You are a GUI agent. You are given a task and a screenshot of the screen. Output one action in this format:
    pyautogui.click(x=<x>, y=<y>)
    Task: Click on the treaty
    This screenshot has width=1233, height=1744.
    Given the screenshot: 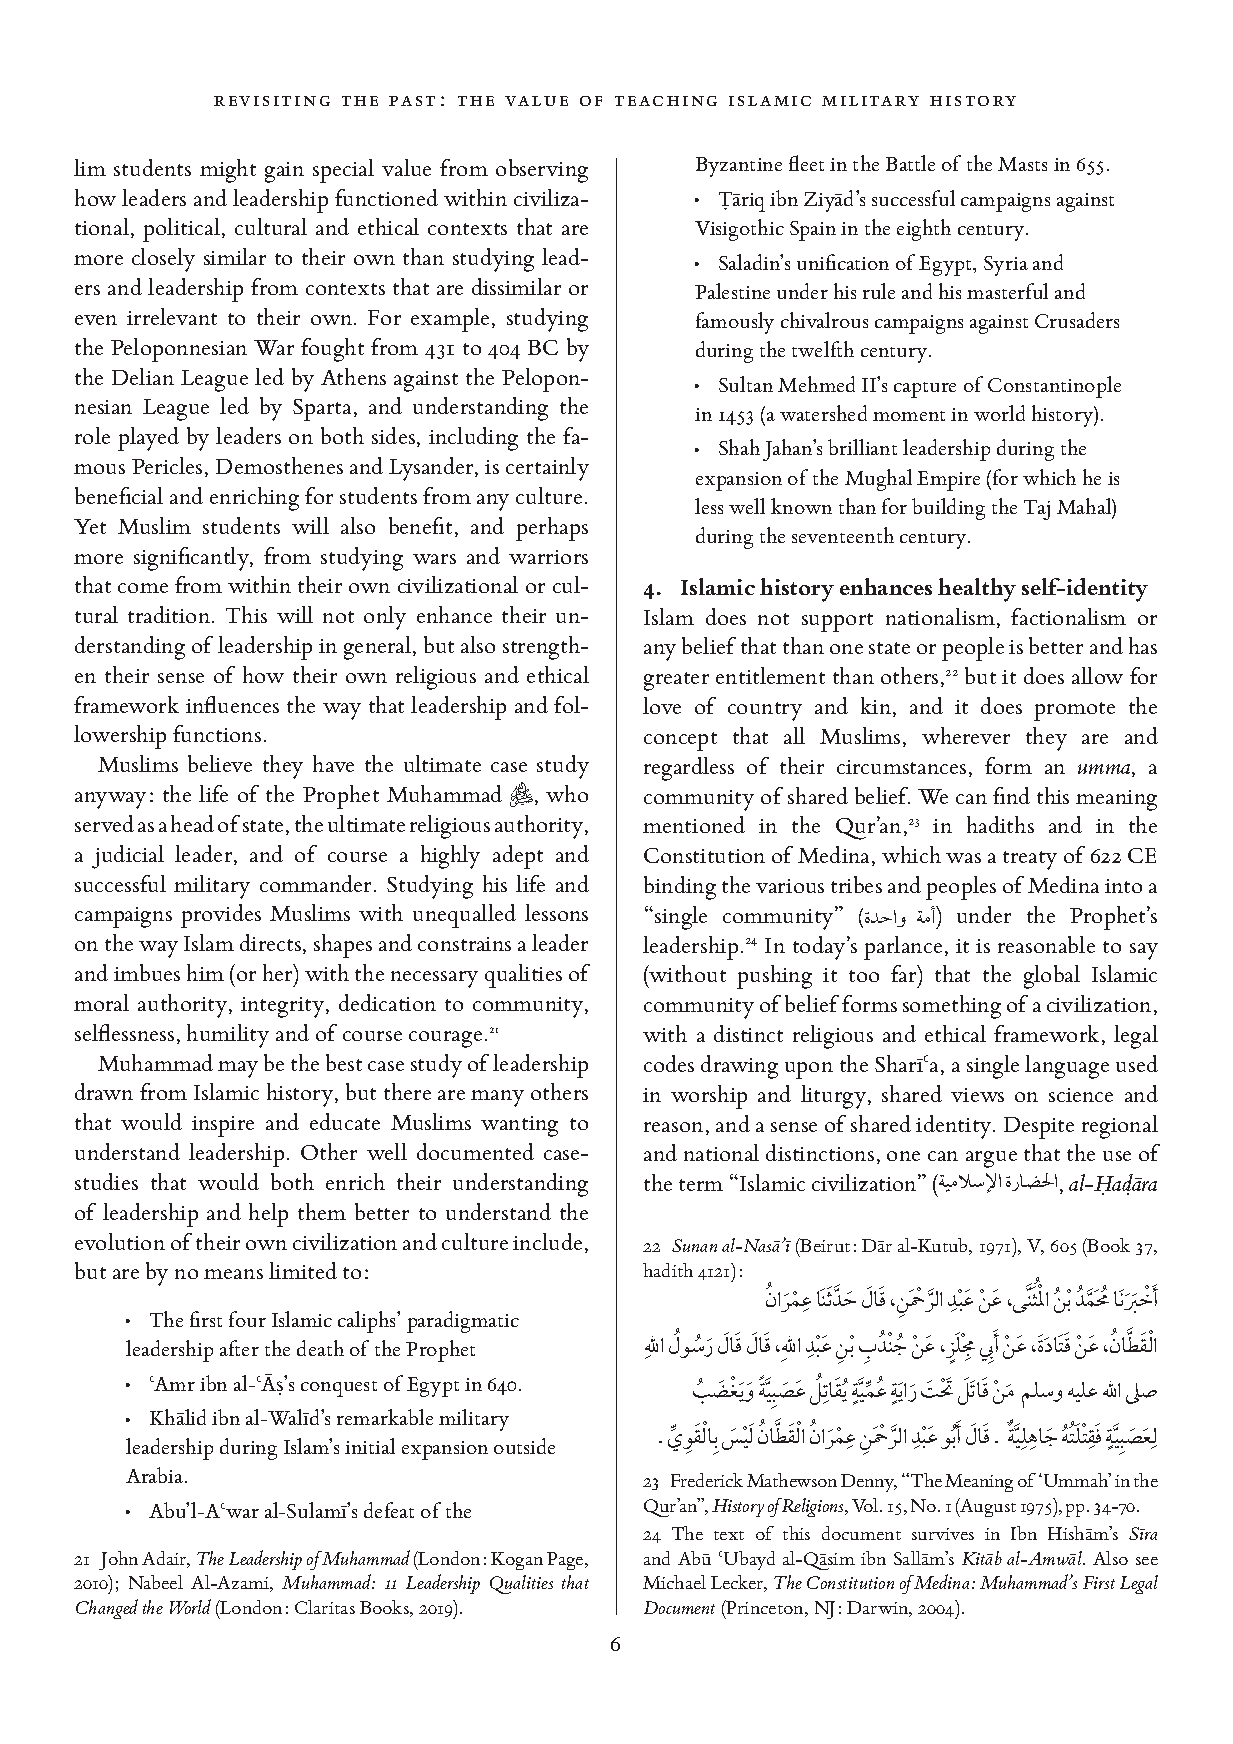 What is the action you would take?
    pyautogui.click(x=1030, y=860)
